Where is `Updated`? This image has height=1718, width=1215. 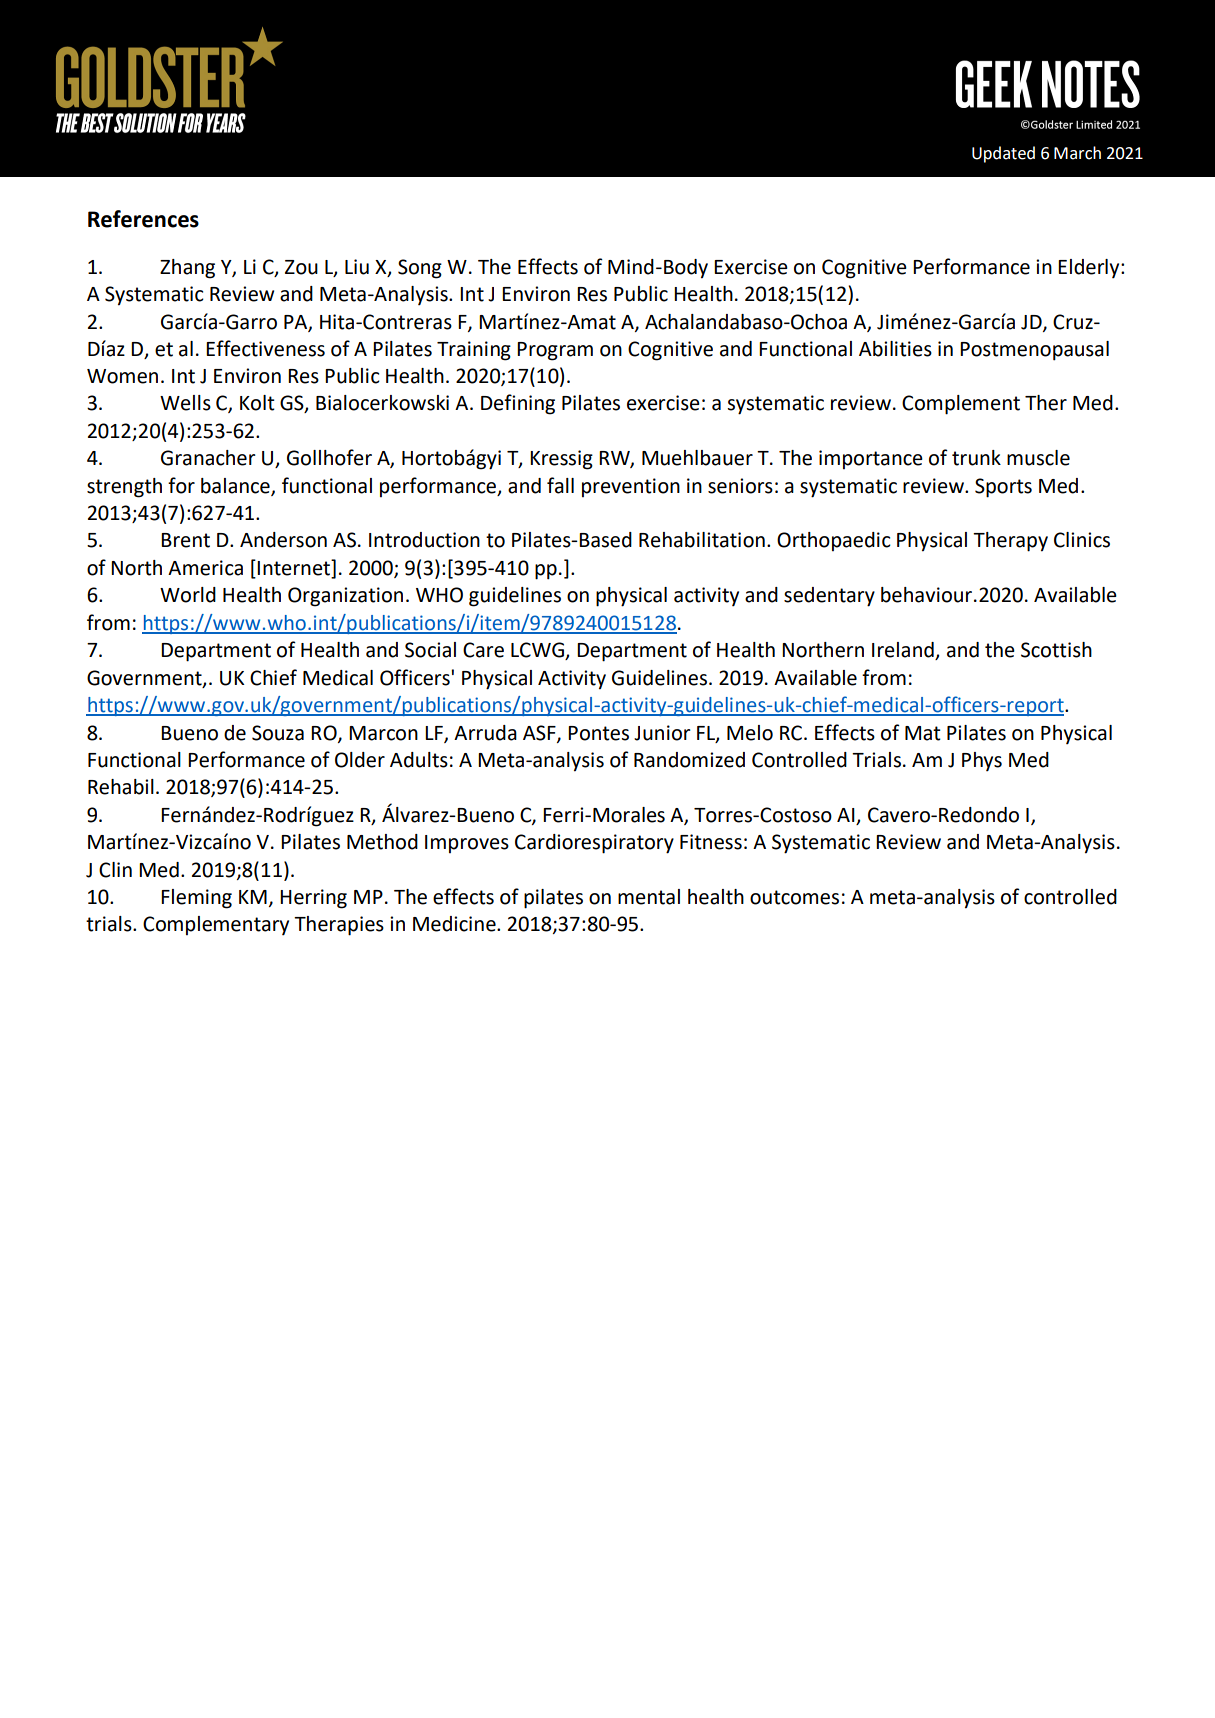
Updated is located at coordinates (1003, 154).
